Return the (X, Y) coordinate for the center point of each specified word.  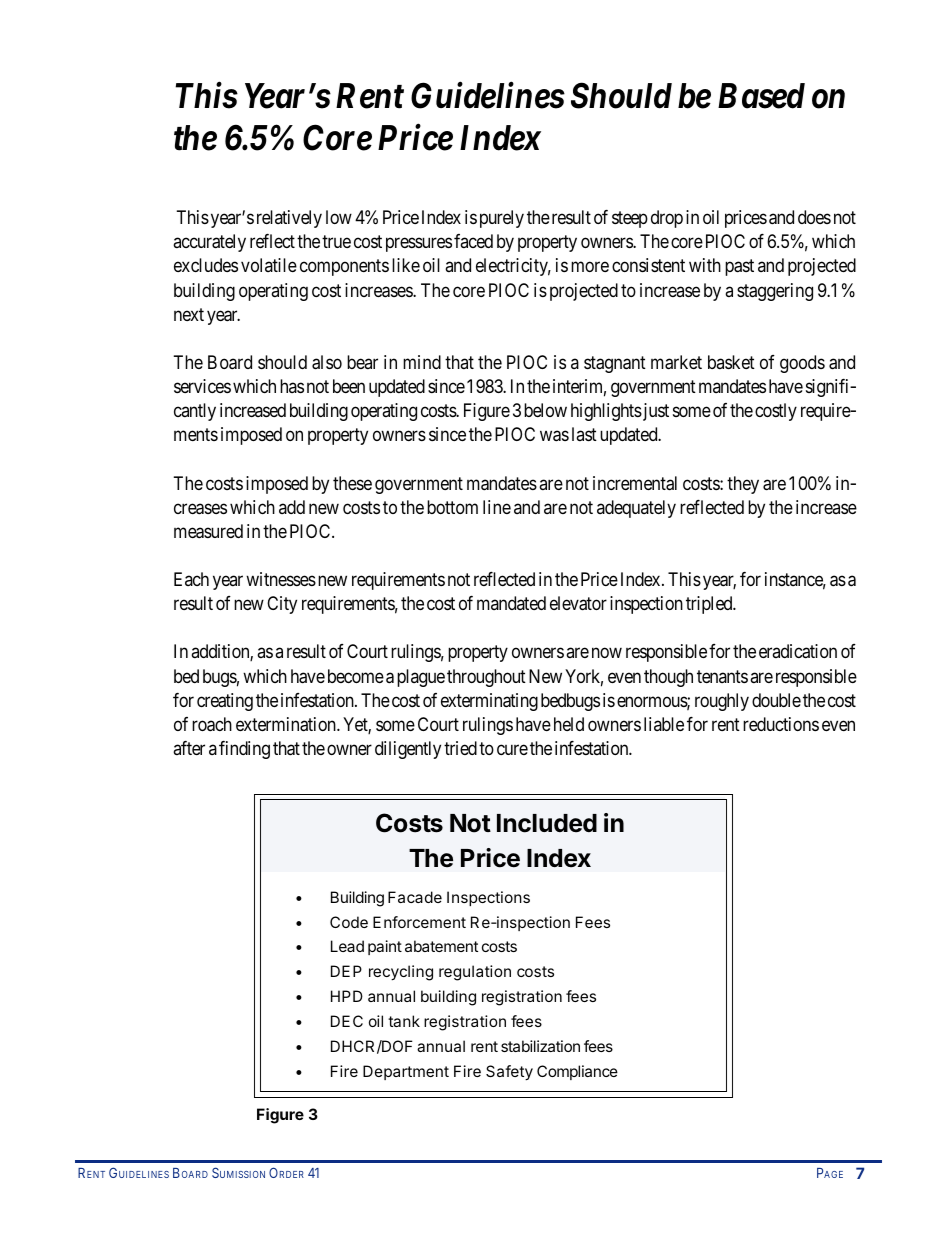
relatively (289, 219)
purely (502, 219)
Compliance (577, 1072)
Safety (509, 1073)
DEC (347, 1021)
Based (761, 96)
